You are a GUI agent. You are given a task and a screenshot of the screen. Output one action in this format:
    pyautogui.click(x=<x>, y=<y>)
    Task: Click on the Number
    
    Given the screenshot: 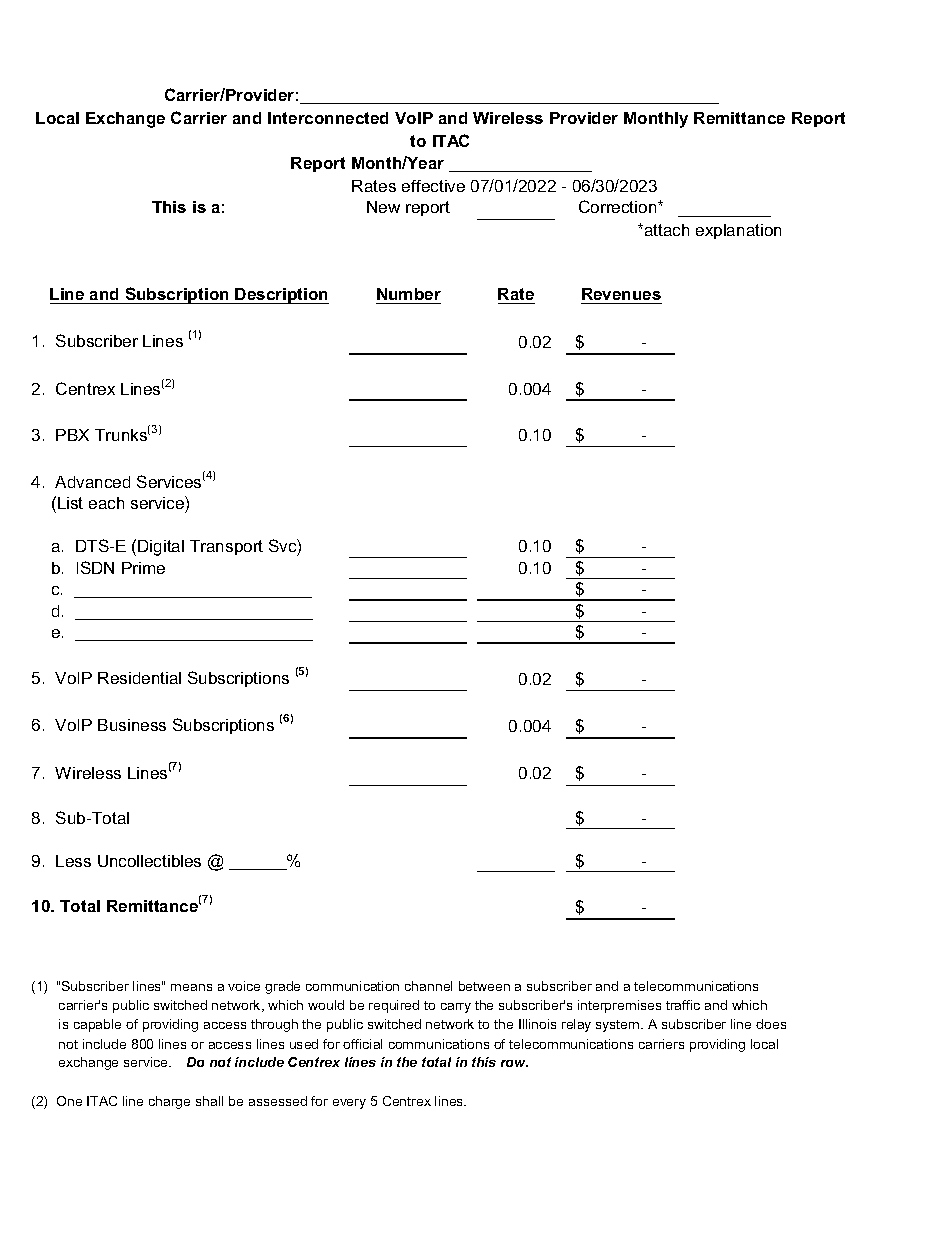 What is the action you would take?
    pyautogui.click(x=409, y=294)
